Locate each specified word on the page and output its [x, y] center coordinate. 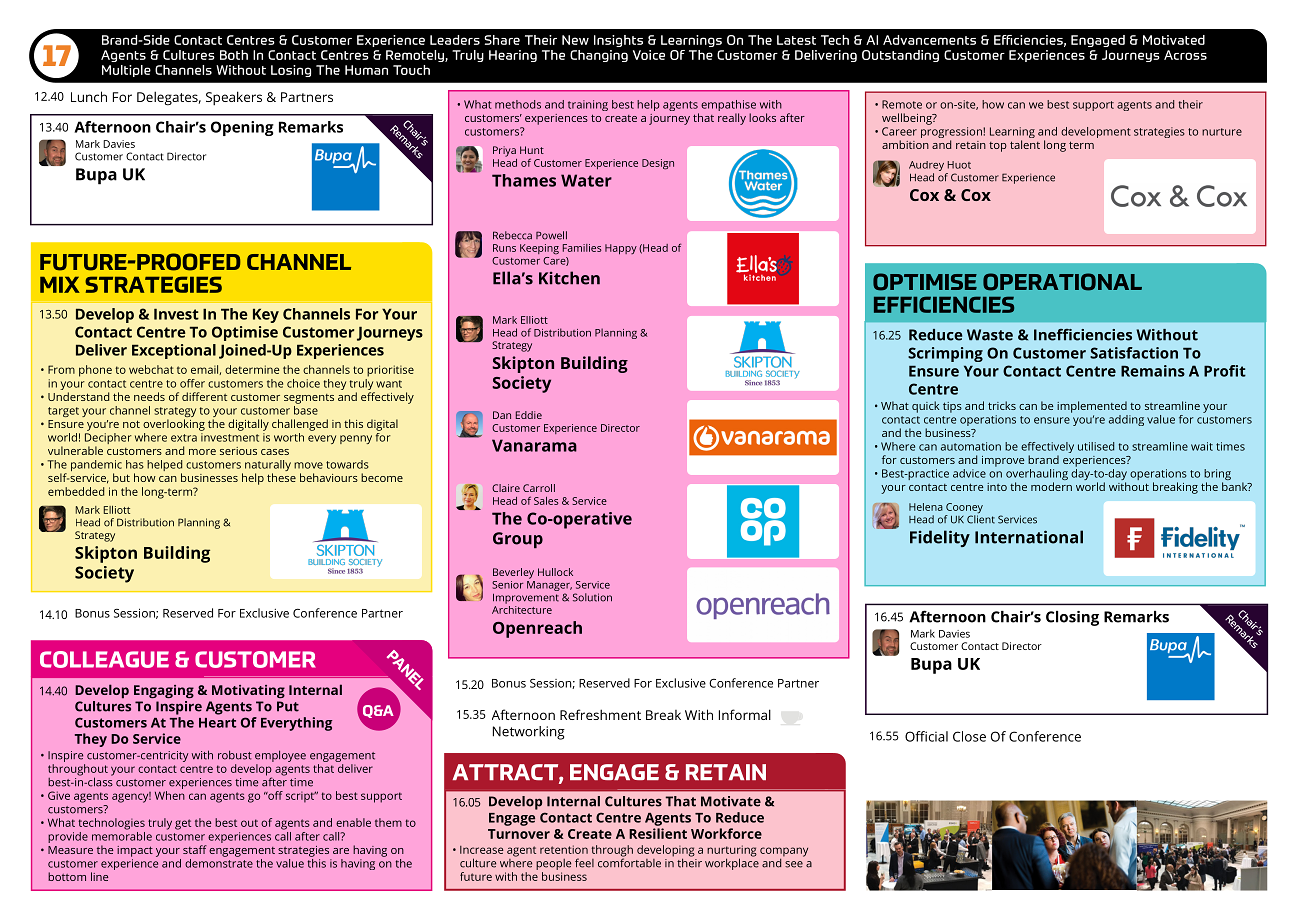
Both [234, 55]
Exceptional [174, 351]
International [1029, 537]
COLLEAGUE [104, 659]
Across [1185, 55]
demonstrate [219, 862]
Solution [592, 597]
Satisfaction [1134, 353]
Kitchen [569, 278]
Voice [649, 55]
